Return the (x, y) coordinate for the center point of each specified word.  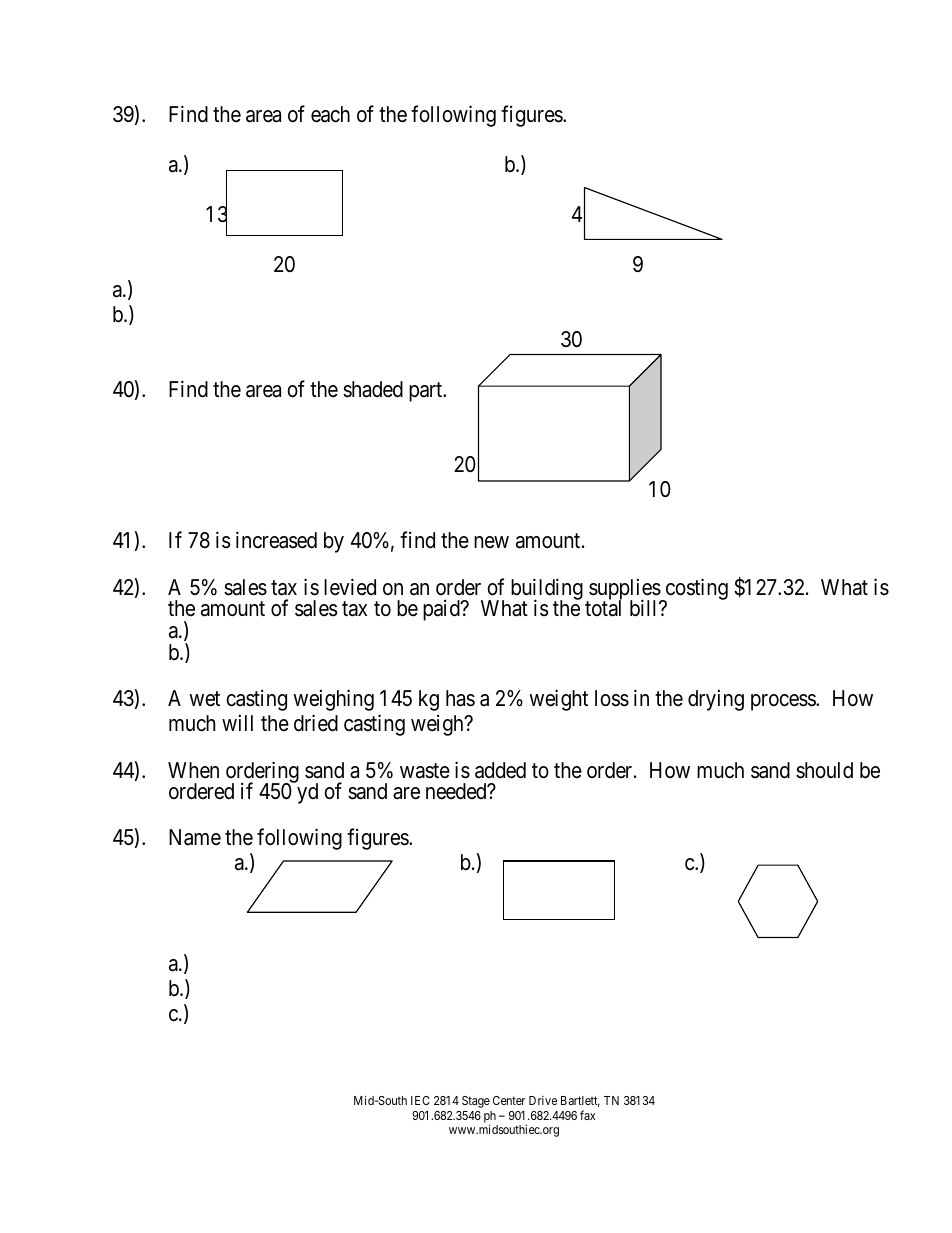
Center (509, 1100)
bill (645, 608)
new (491, 542)
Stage (476, 1102)
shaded (373, 389)
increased (276, 540)
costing (695, 590)
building (547, 590)
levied (350, 587)
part (427, 392)
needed (457, 791)
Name (195, 837)
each (330, 114)
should (824, 770)
